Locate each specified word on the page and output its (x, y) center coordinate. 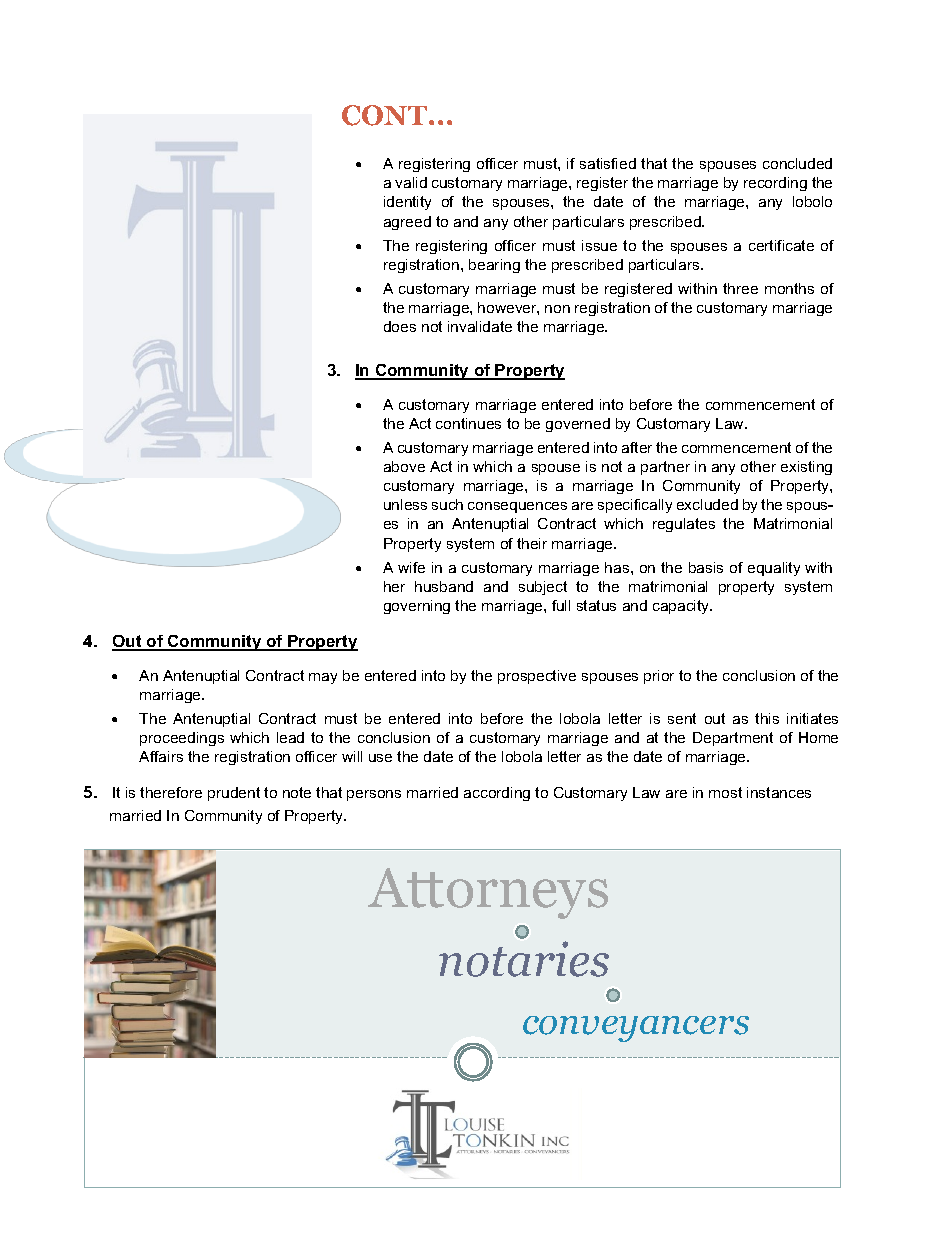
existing (806, 468)
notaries (524, 959)
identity (407, 203)
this (767, 718)
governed (578, 425)
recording (775, 184)
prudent (234, 794)
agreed (407, 223)
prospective (537, 677)
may (323, 678)
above (404, 466)
